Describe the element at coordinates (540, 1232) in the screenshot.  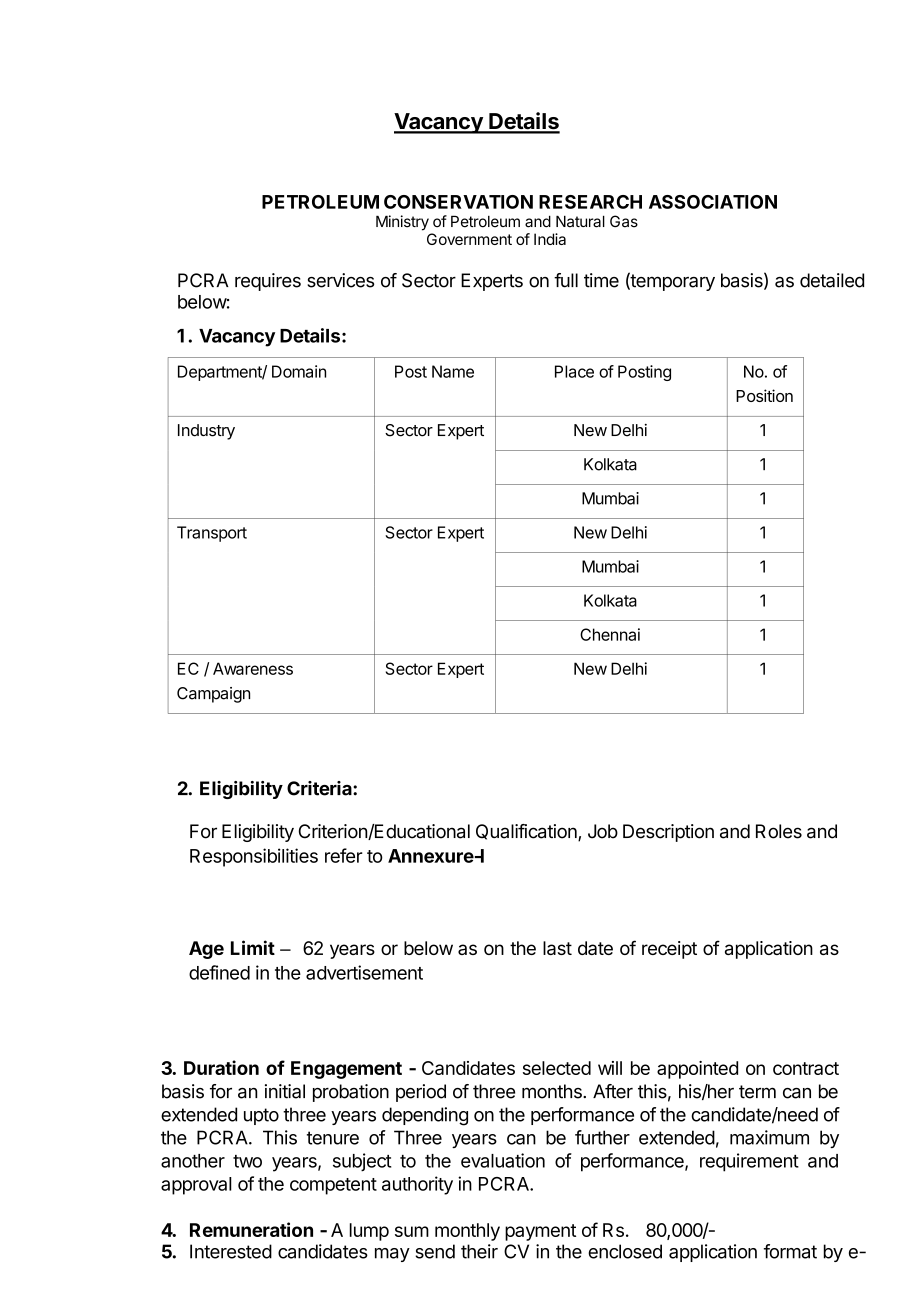
I see `payment` at that location.
